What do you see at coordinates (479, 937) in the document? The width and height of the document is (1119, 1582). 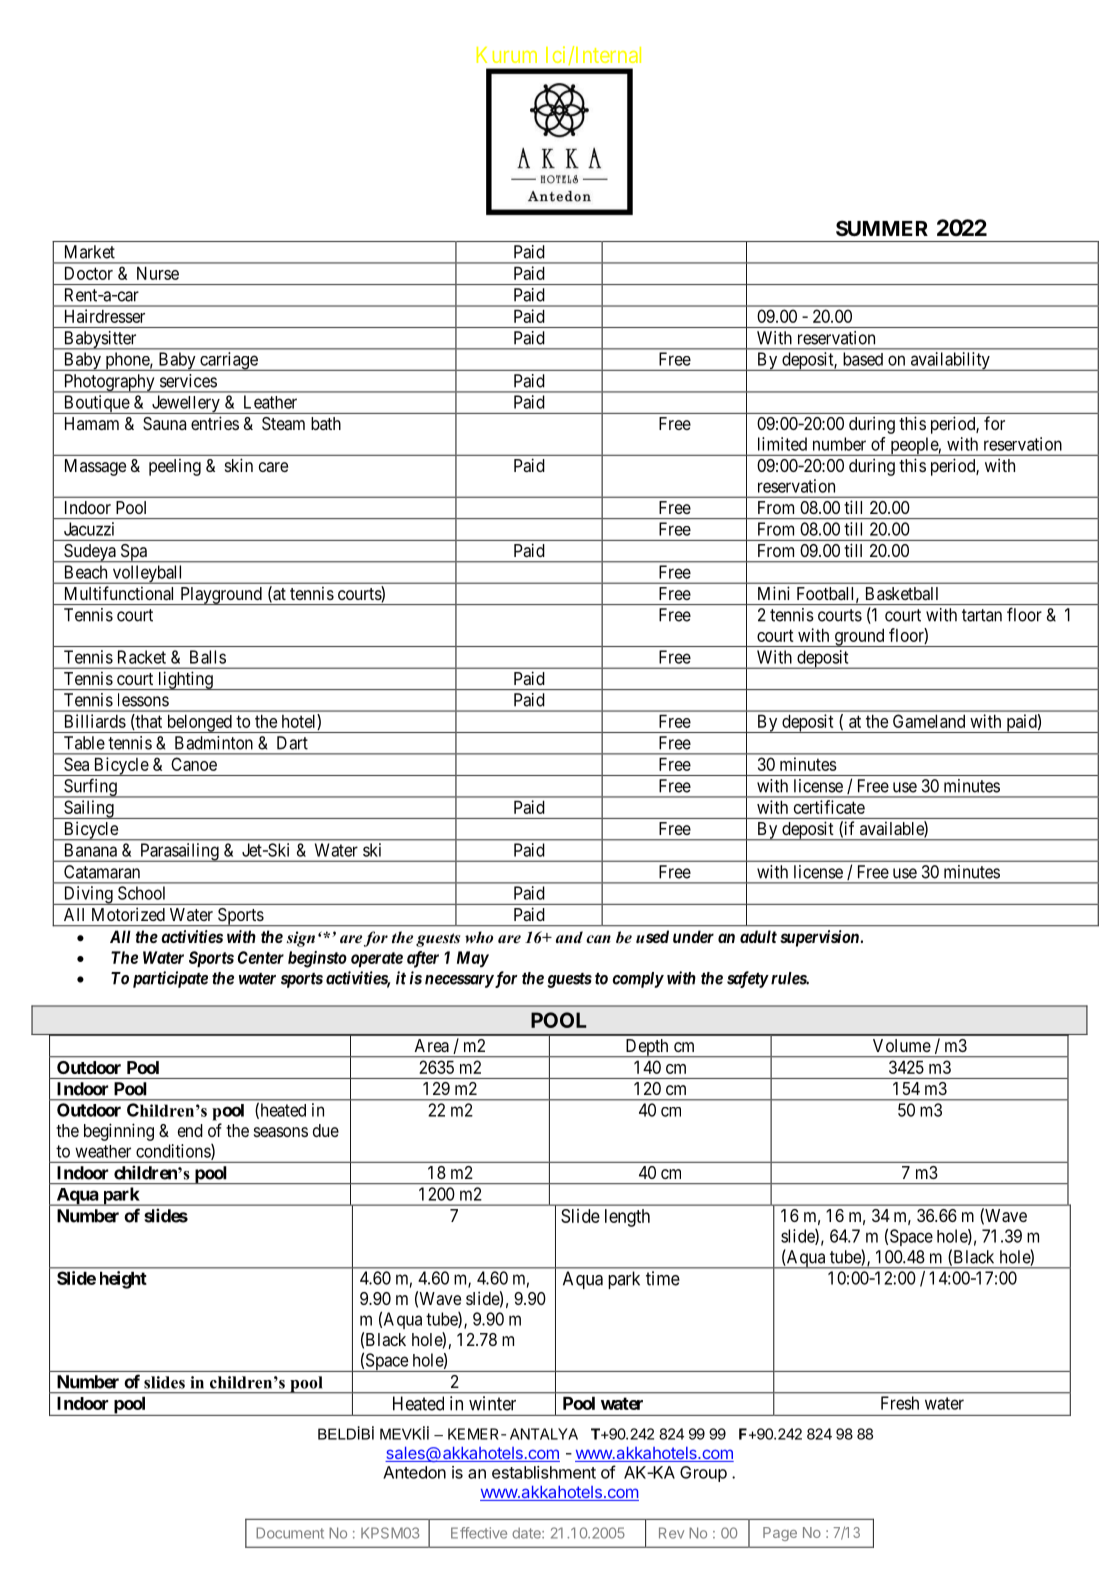 I see `who` at bounding box center [479, 937].
